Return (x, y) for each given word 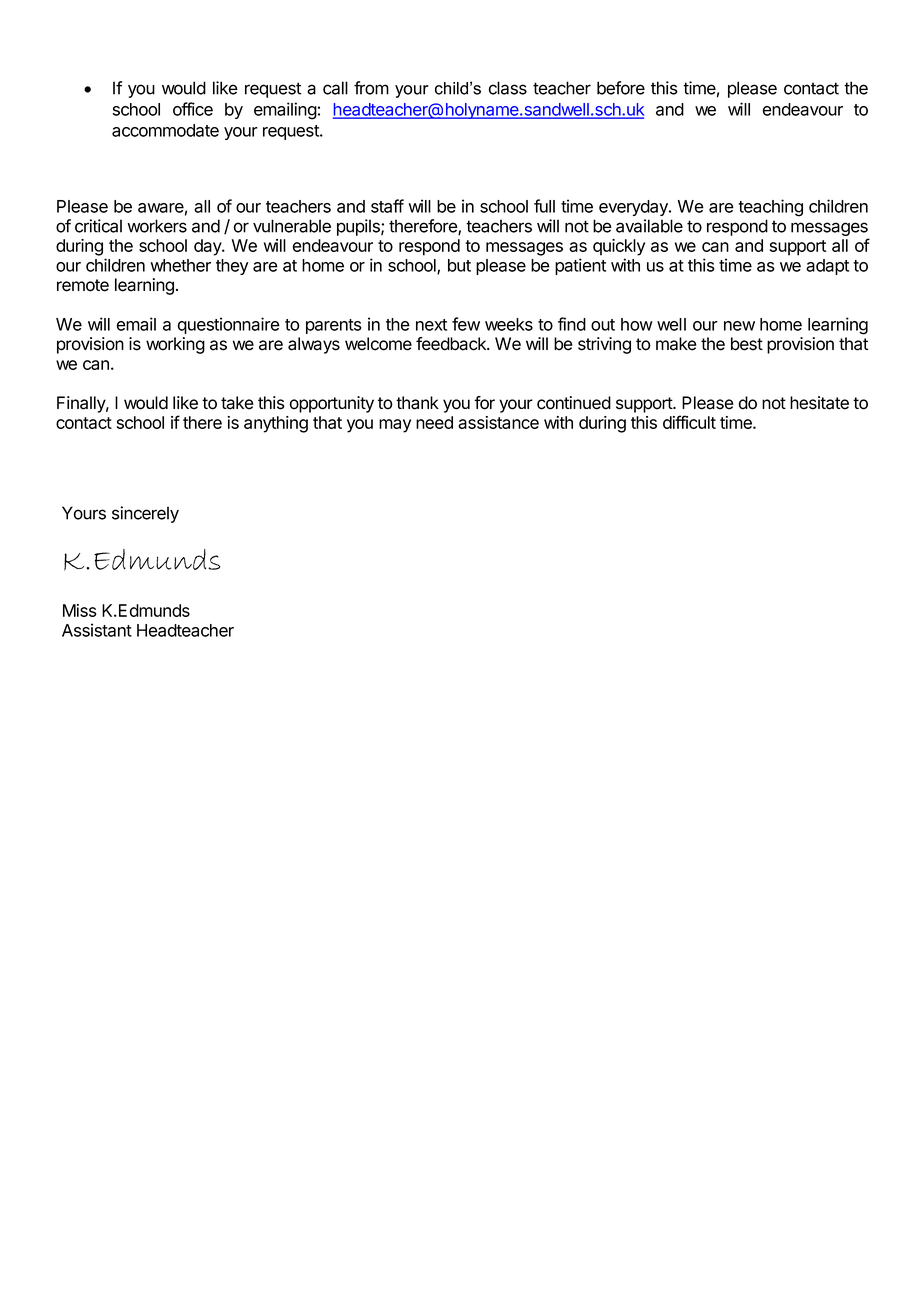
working (175, 345)
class (508, 88)
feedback (452, 344)
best (747, 344)
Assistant (97, 630)
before (621, 88)
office (193, 109)
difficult (689, 422)
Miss (80, 610)
